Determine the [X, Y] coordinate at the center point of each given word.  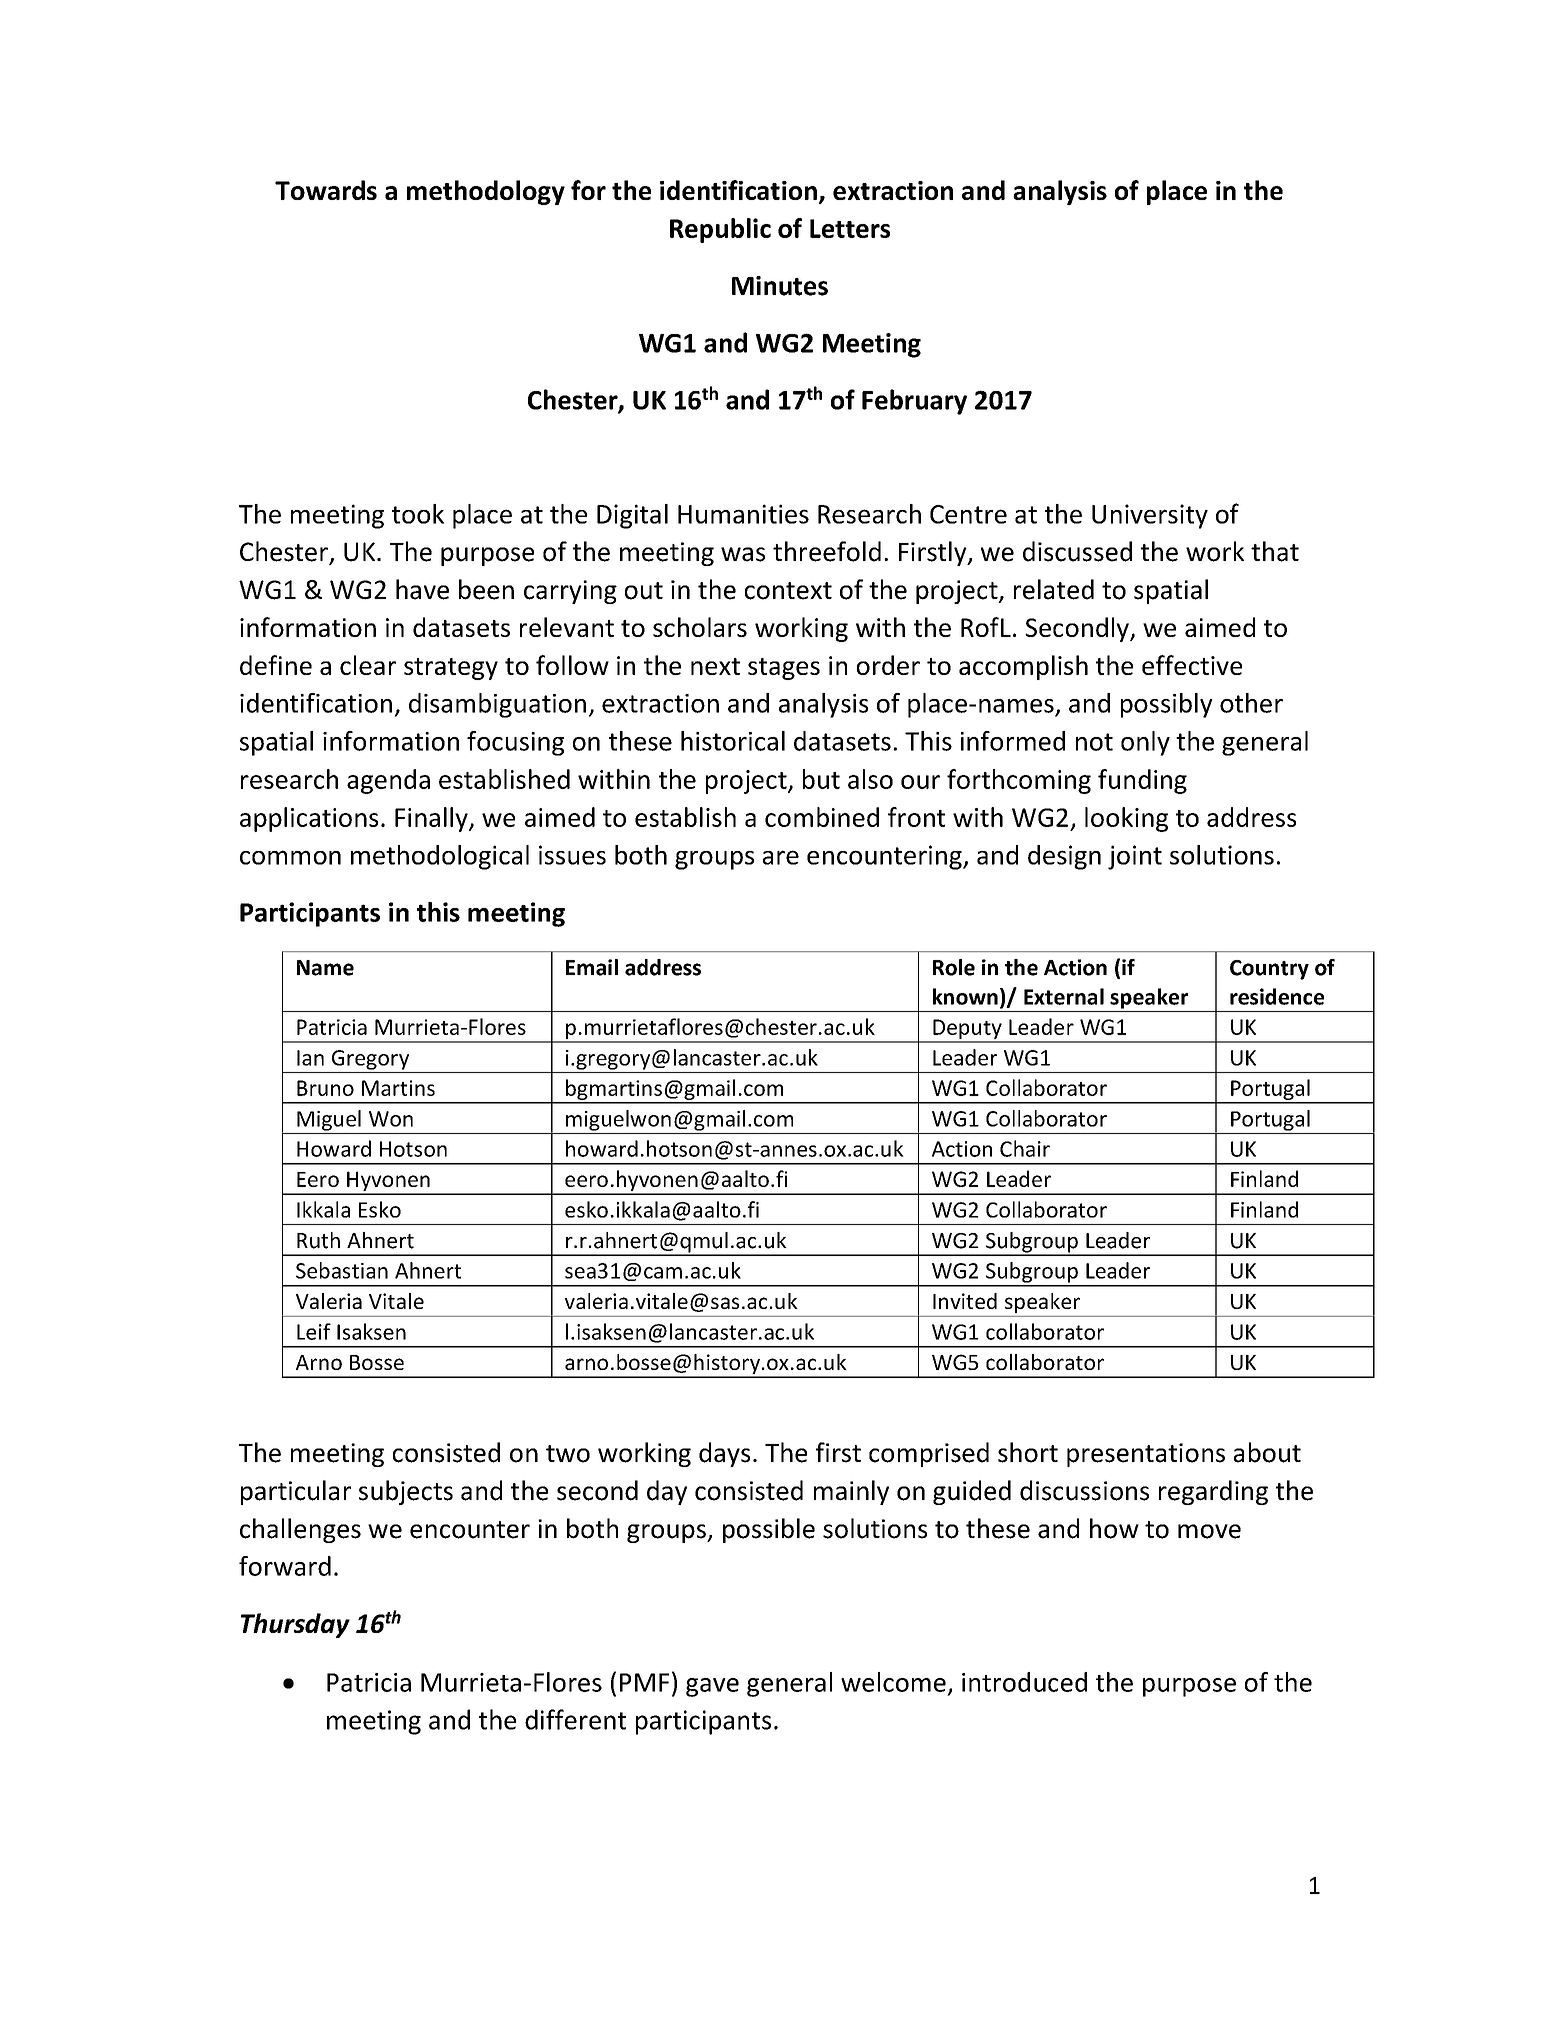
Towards [326, 190]
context [788, 591]
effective [1192, 665]
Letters [850, 228]
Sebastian [342, 1270]
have [422, 589]
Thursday [295, 1625]
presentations [1146, 1455]
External [1064, 996]
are [781, 857]
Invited [965, 1301]
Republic [720, 230]
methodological [440, 857]
